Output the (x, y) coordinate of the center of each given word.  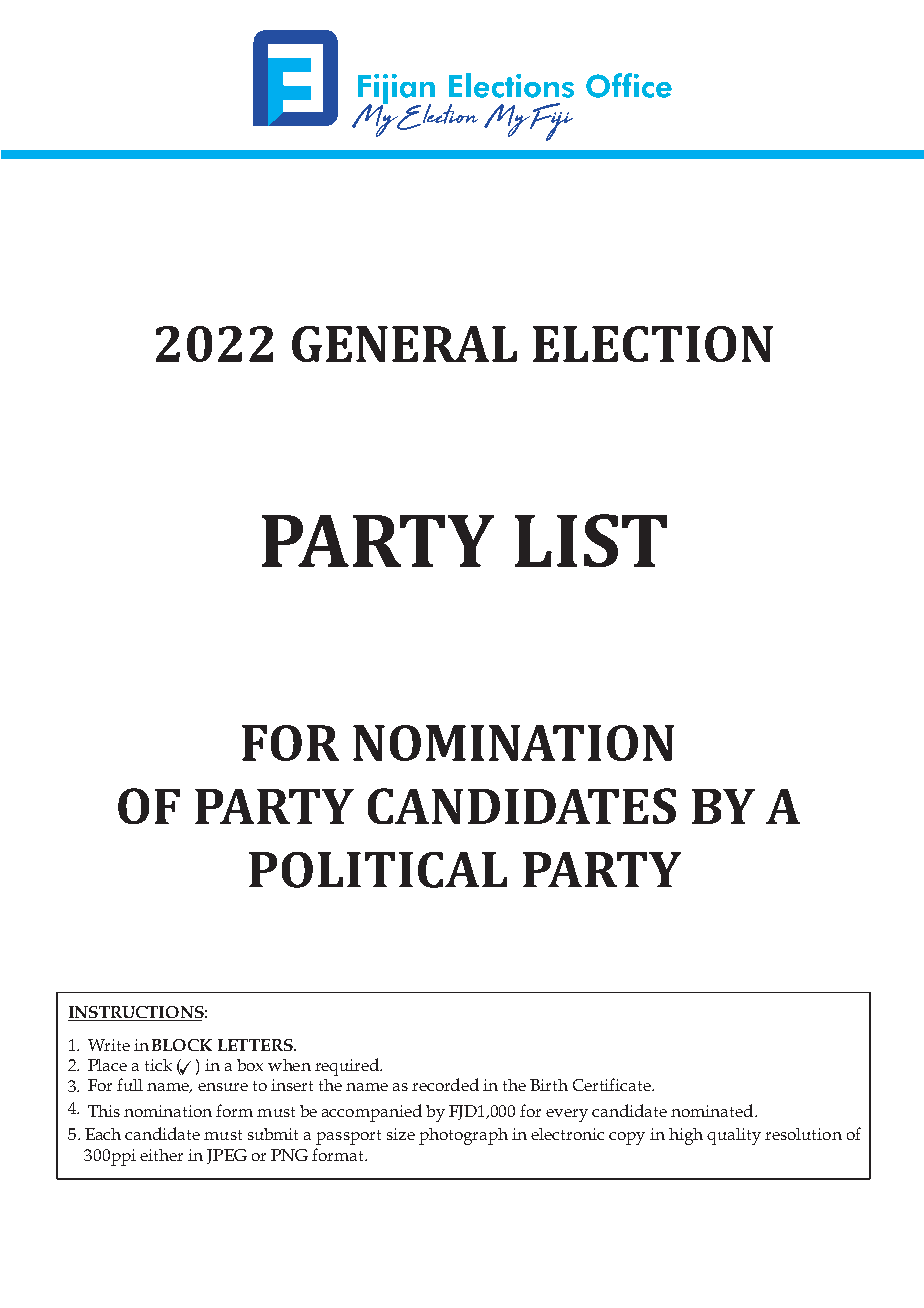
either (161, 1155)
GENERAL (404, 344)
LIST (591, 540)
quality (734, 1136)
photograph (463, 1136)
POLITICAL (378, 870)
